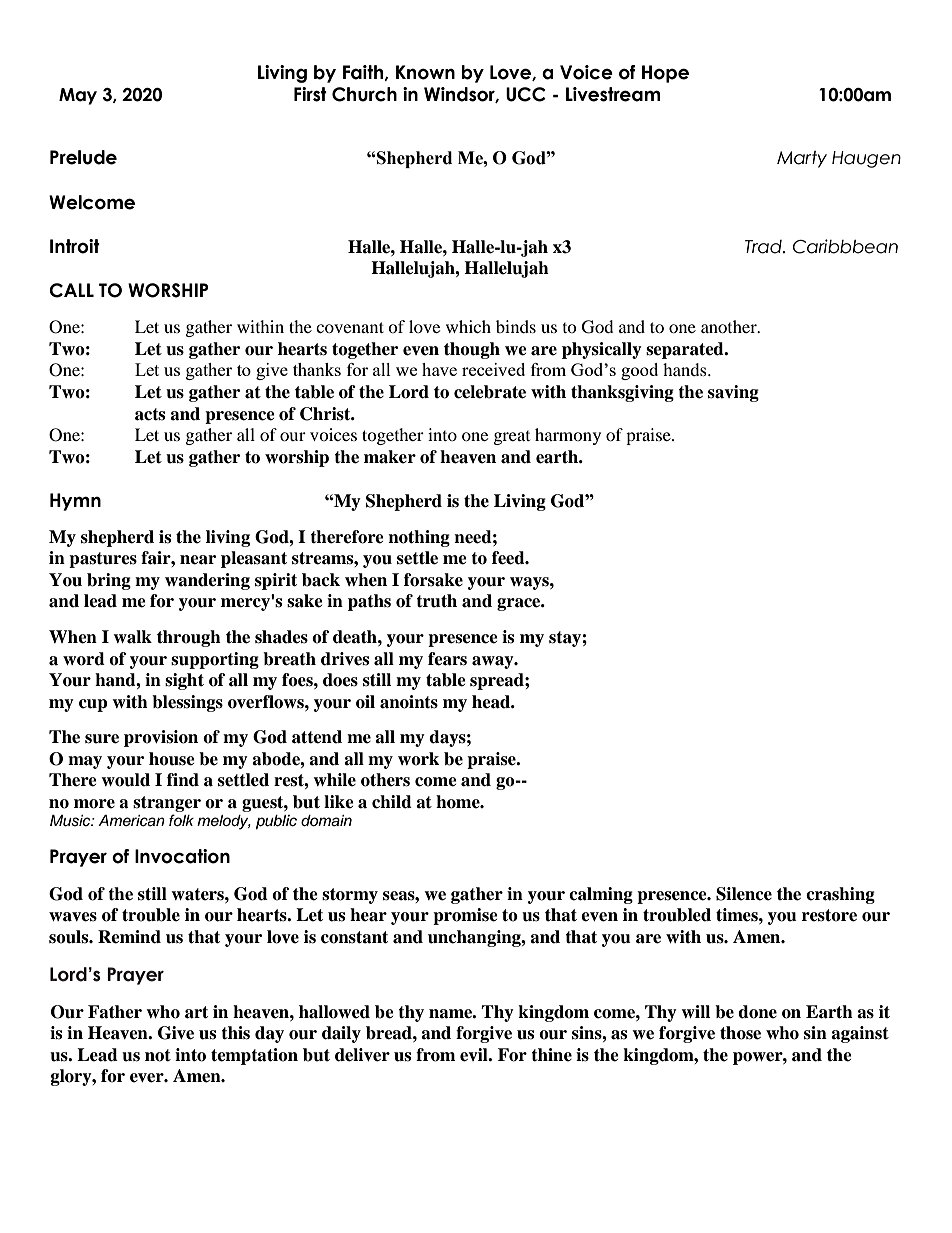 This document has height=1233, width=952. What do you see at coordinates (419, 538) in the document?
I see `nothing` at bounding box center [419, 538].
